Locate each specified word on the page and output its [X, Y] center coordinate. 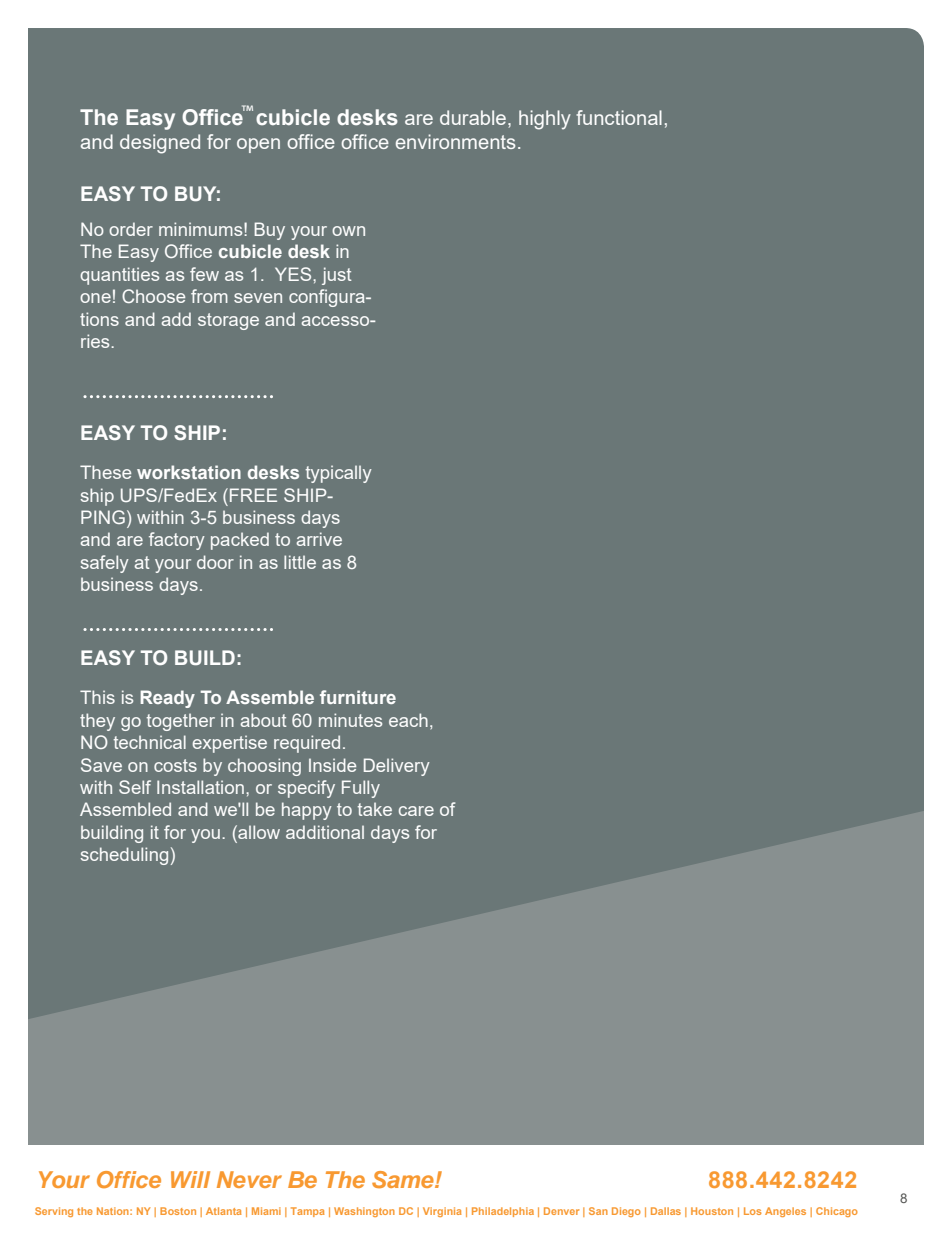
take [374, 809]
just [337, 276]
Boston [178, 1211]
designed [160, 144]
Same [404, 1179]
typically [338, 474]
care [416, 811]
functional [619, 117]
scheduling [124, 856]
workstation [189, 472]
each [408, 720]
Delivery [397, 767]
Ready [167, 699]
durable [474, 117]
